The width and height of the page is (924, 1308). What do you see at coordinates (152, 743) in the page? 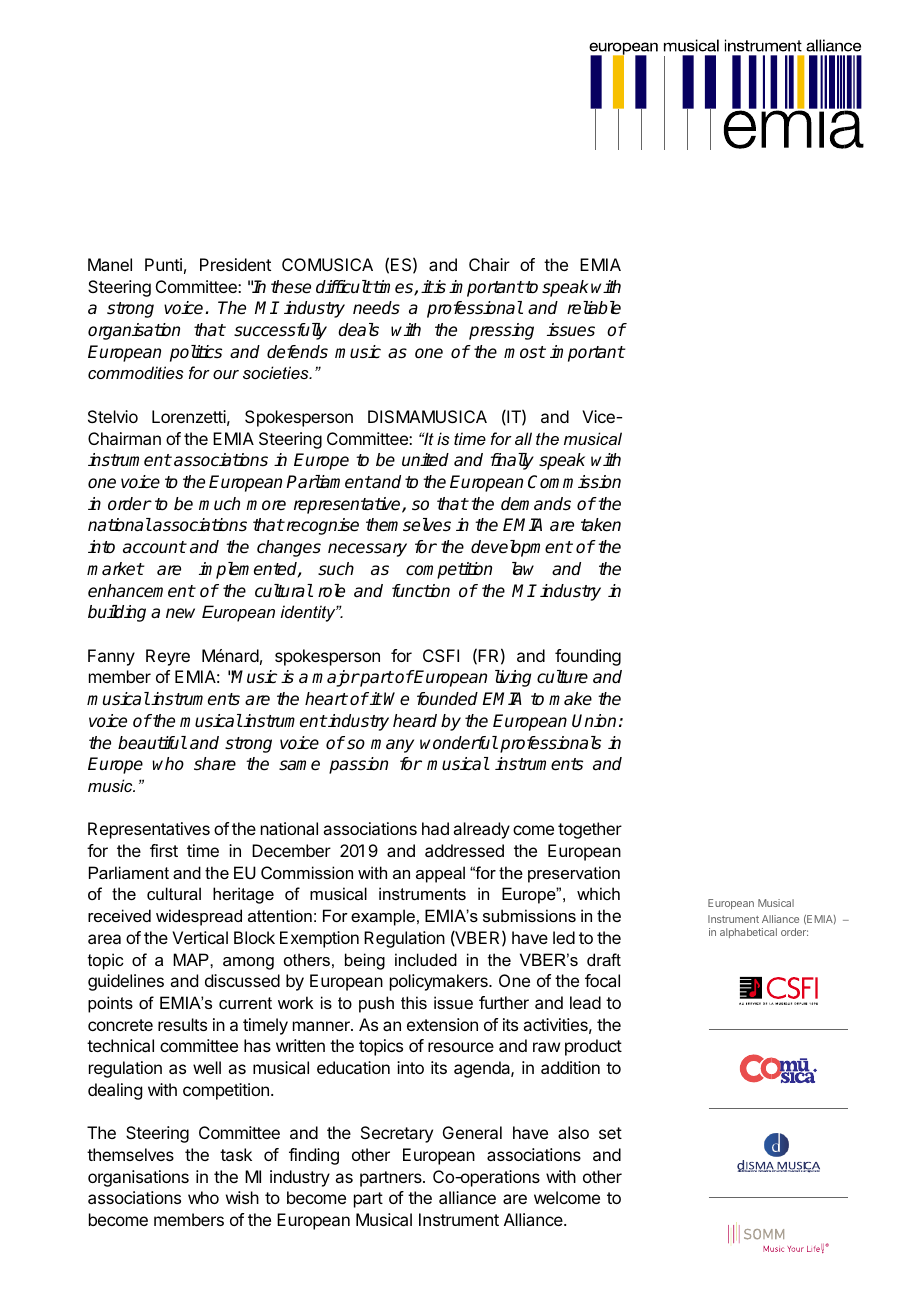
I see `beautiful` at bounding box center [152, 743].
